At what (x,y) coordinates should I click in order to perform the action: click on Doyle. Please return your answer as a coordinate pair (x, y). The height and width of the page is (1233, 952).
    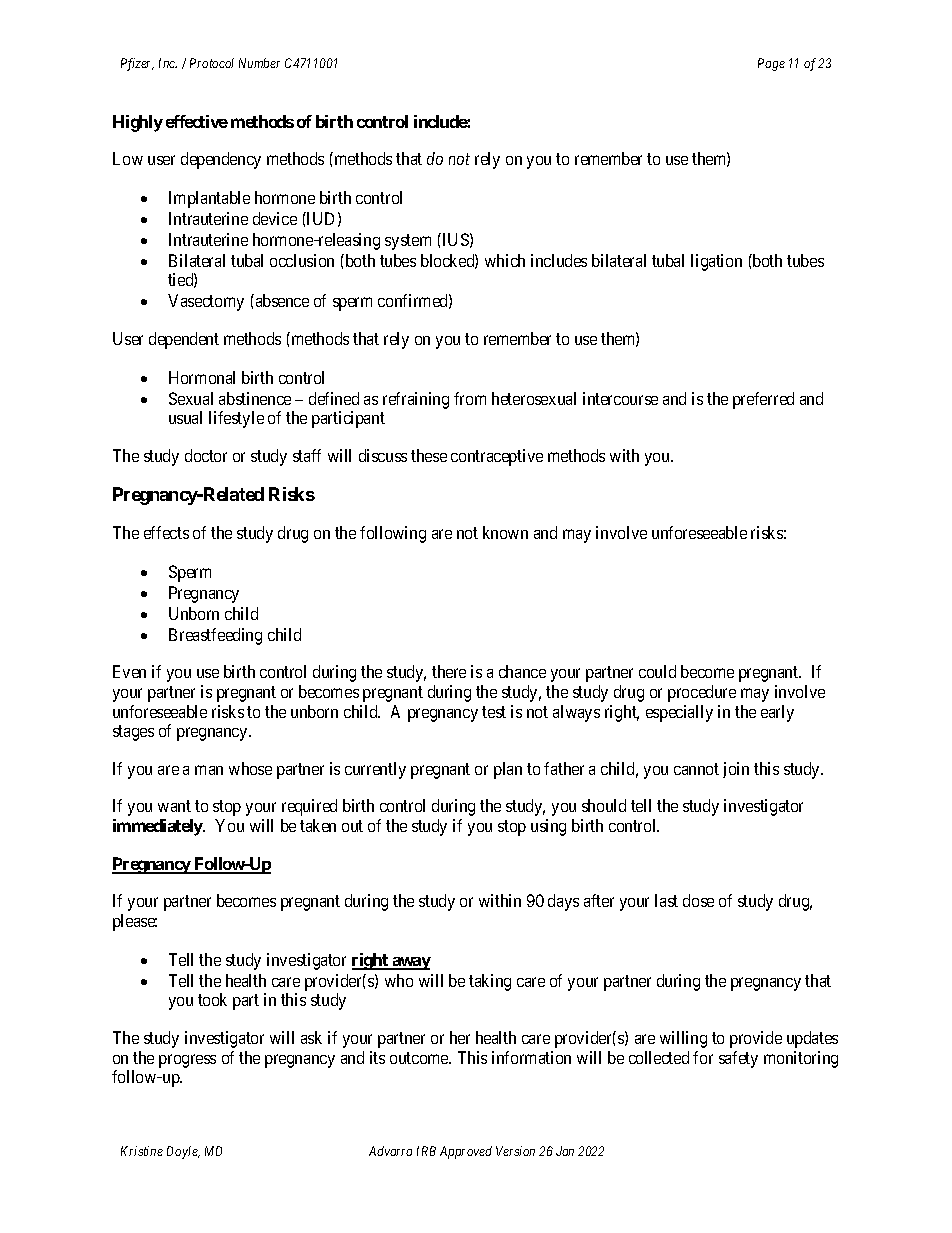
    Looking at the image, I should click on (183, 1152).
